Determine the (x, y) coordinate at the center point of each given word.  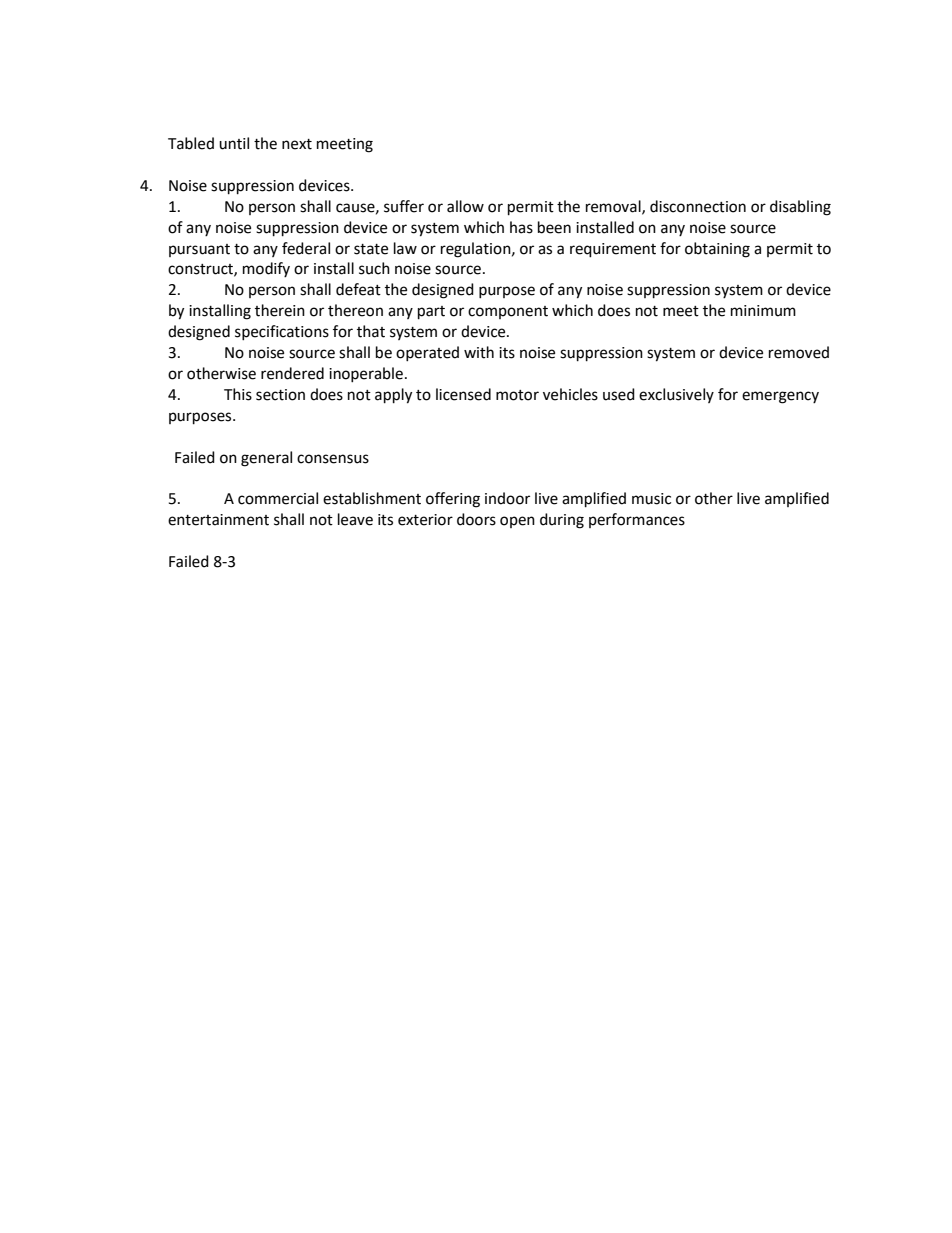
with (479, 352)
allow (465, 206)
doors (476, 519)
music (651, 499)
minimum (763, 311)
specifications (282, 332)
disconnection (698, 206)
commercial (278, 498)
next (297, 144)
